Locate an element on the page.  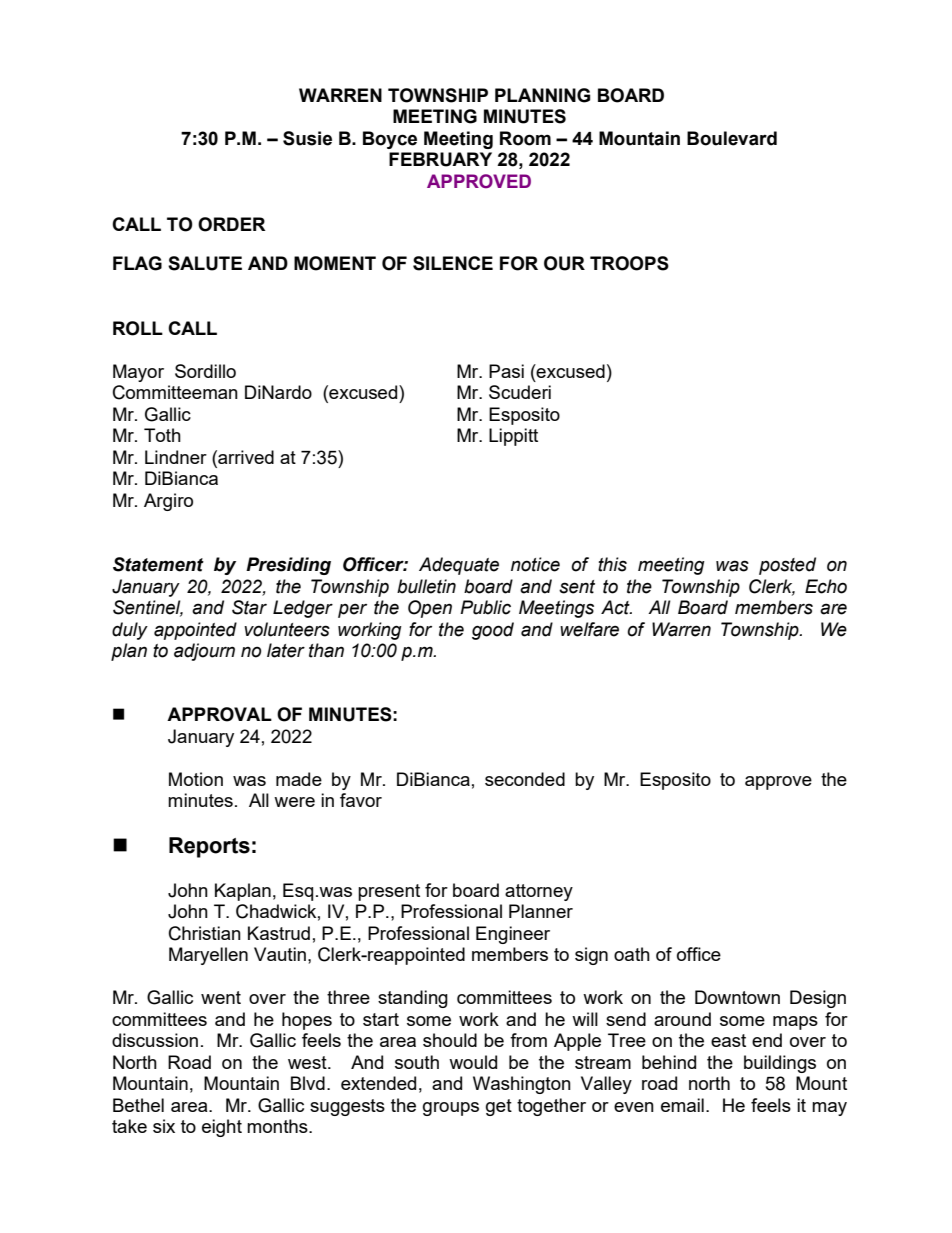
Adequate is located at coordinates (459, 566).
